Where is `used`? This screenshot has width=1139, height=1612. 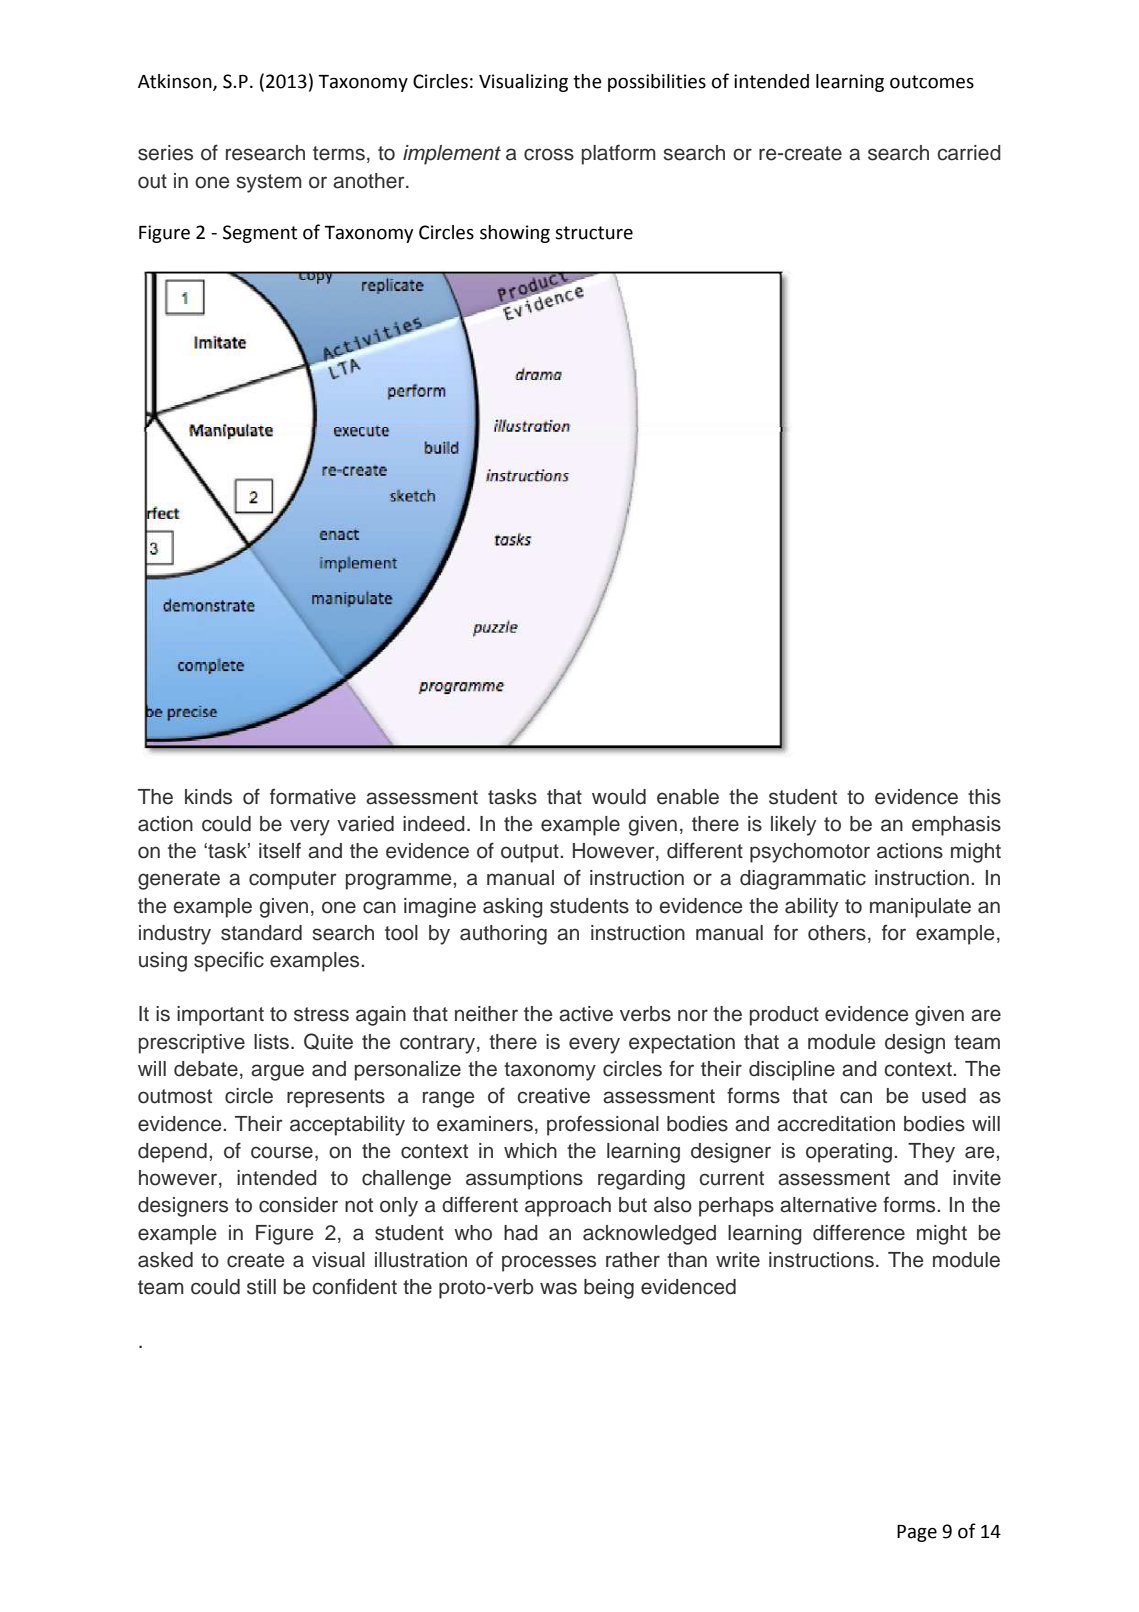
used is located at coordinates (944, 1096).
